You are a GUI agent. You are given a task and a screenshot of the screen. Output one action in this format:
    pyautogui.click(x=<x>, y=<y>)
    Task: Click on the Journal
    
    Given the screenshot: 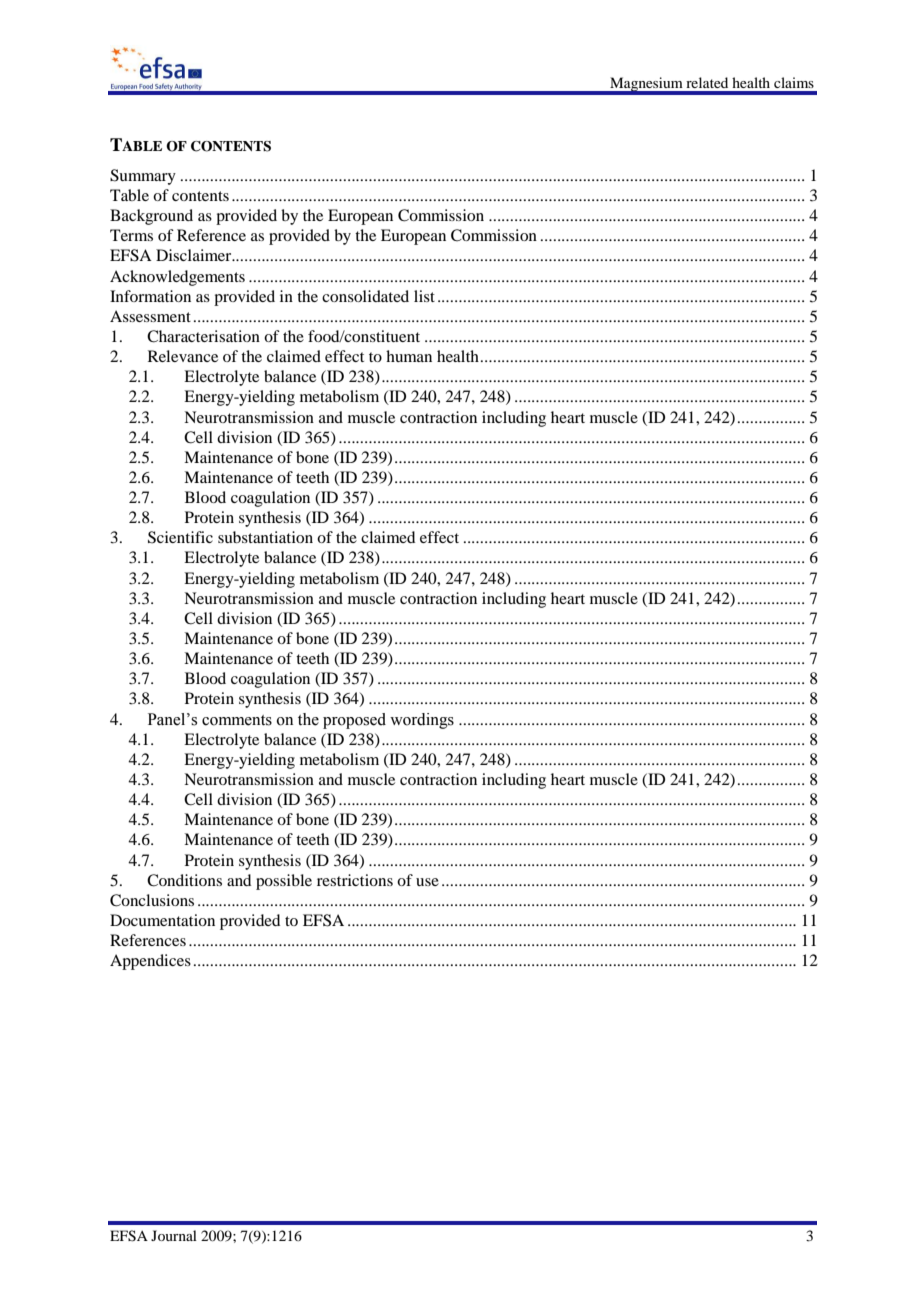 What is the action you would take?
    pyautogui.click(x=174, y=1235)
